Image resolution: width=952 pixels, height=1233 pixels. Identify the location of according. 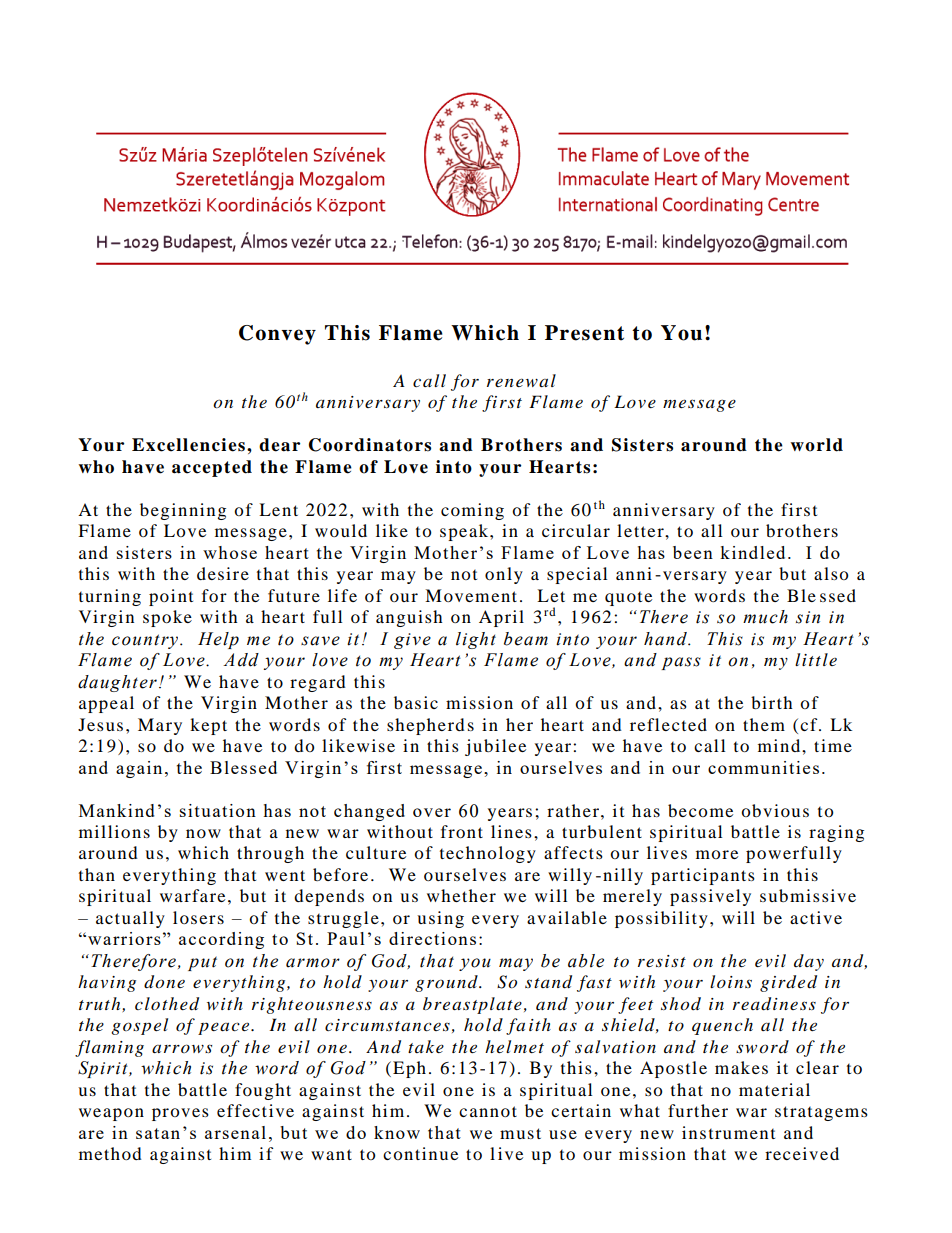
(221, 940).
